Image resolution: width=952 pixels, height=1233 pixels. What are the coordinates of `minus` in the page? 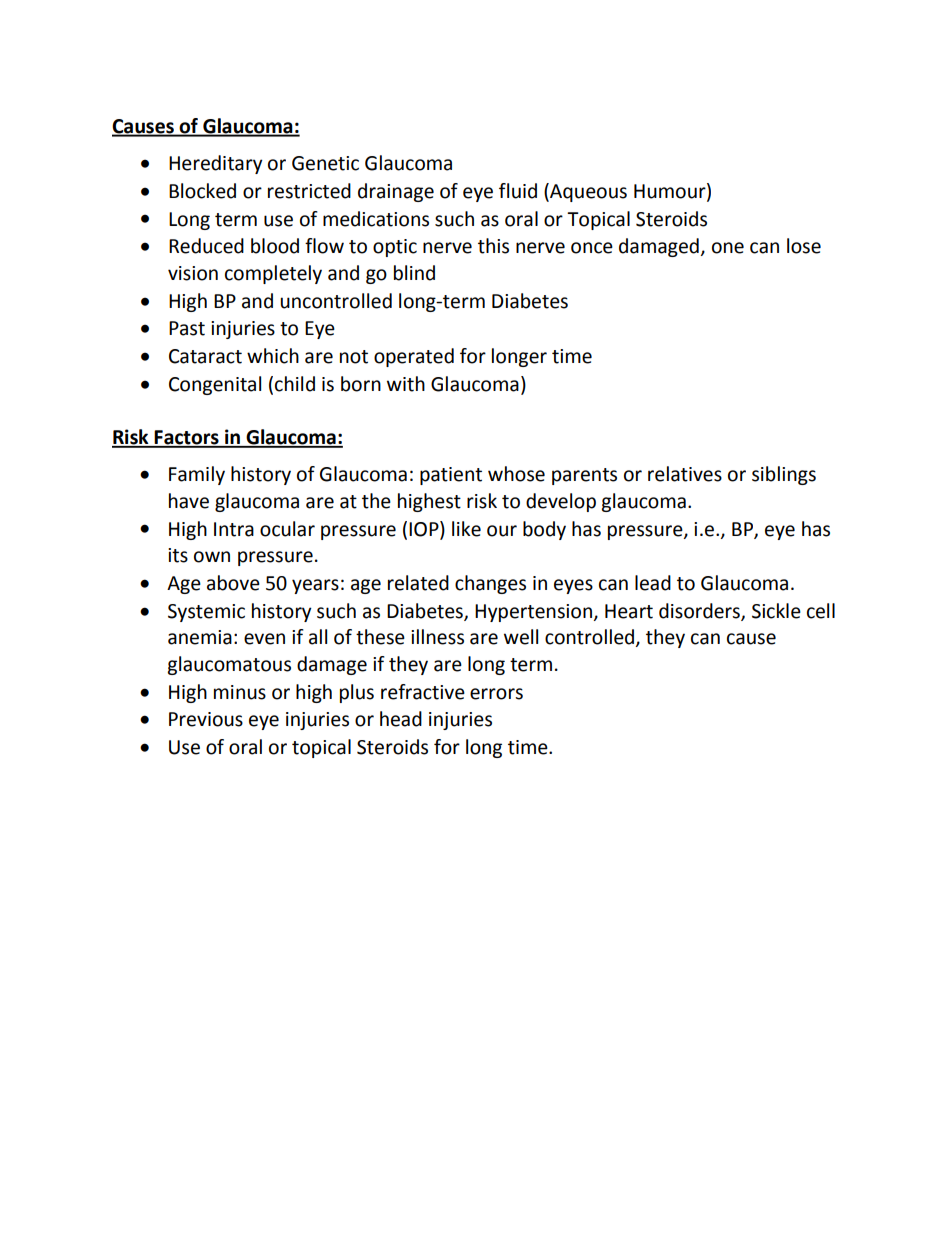 It's located at (240, 692).
